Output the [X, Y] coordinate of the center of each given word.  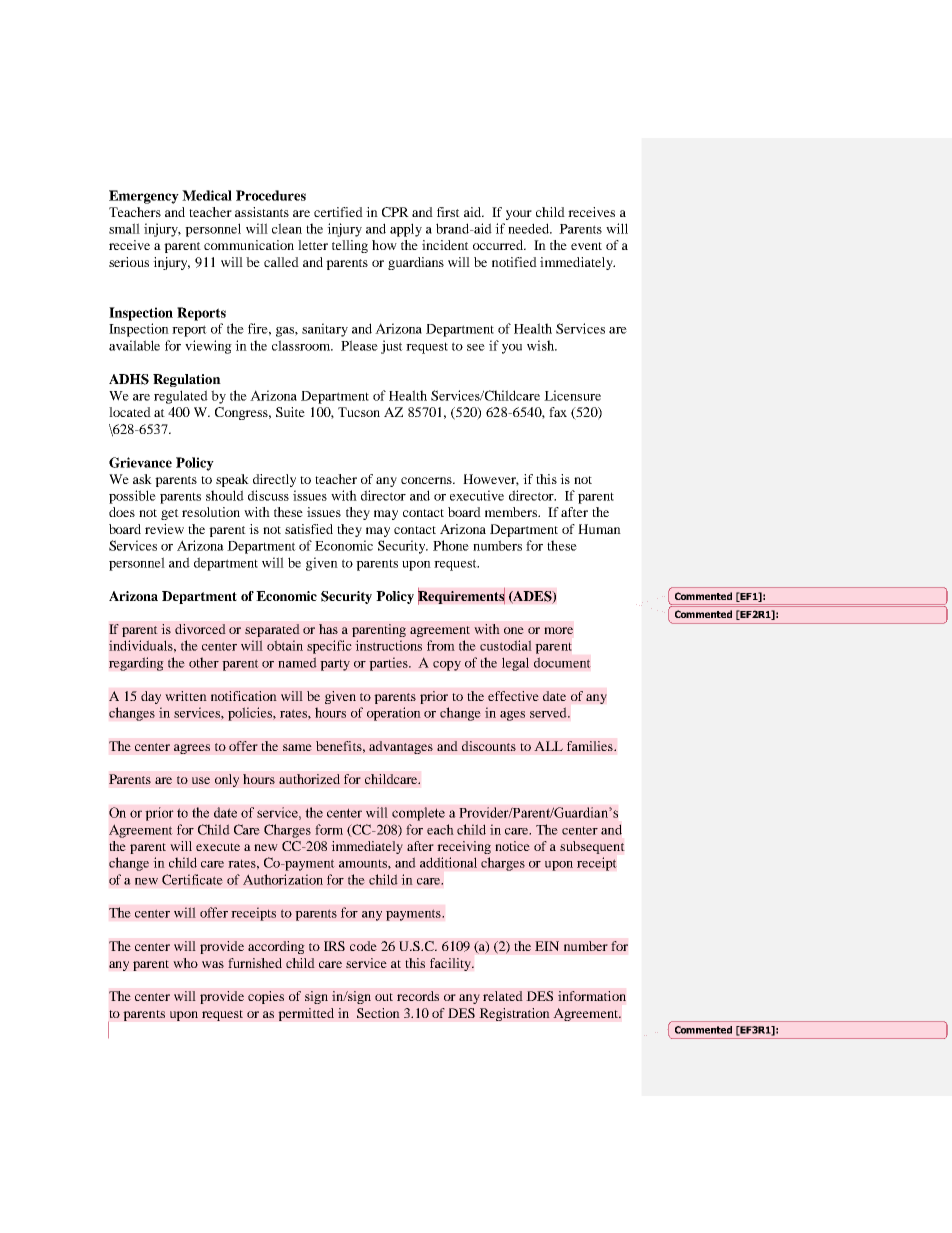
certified [338, 212]
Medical [207, 195]
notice [512, 846]
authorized [309, 779]
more [558, 630]
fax [558, 412]
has [328, 629]
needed [529, 228]
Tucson [359, 412]
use [201, 780]
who [185, 963]
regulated [181, 397]
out [384, 997]
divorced [200, 629]
